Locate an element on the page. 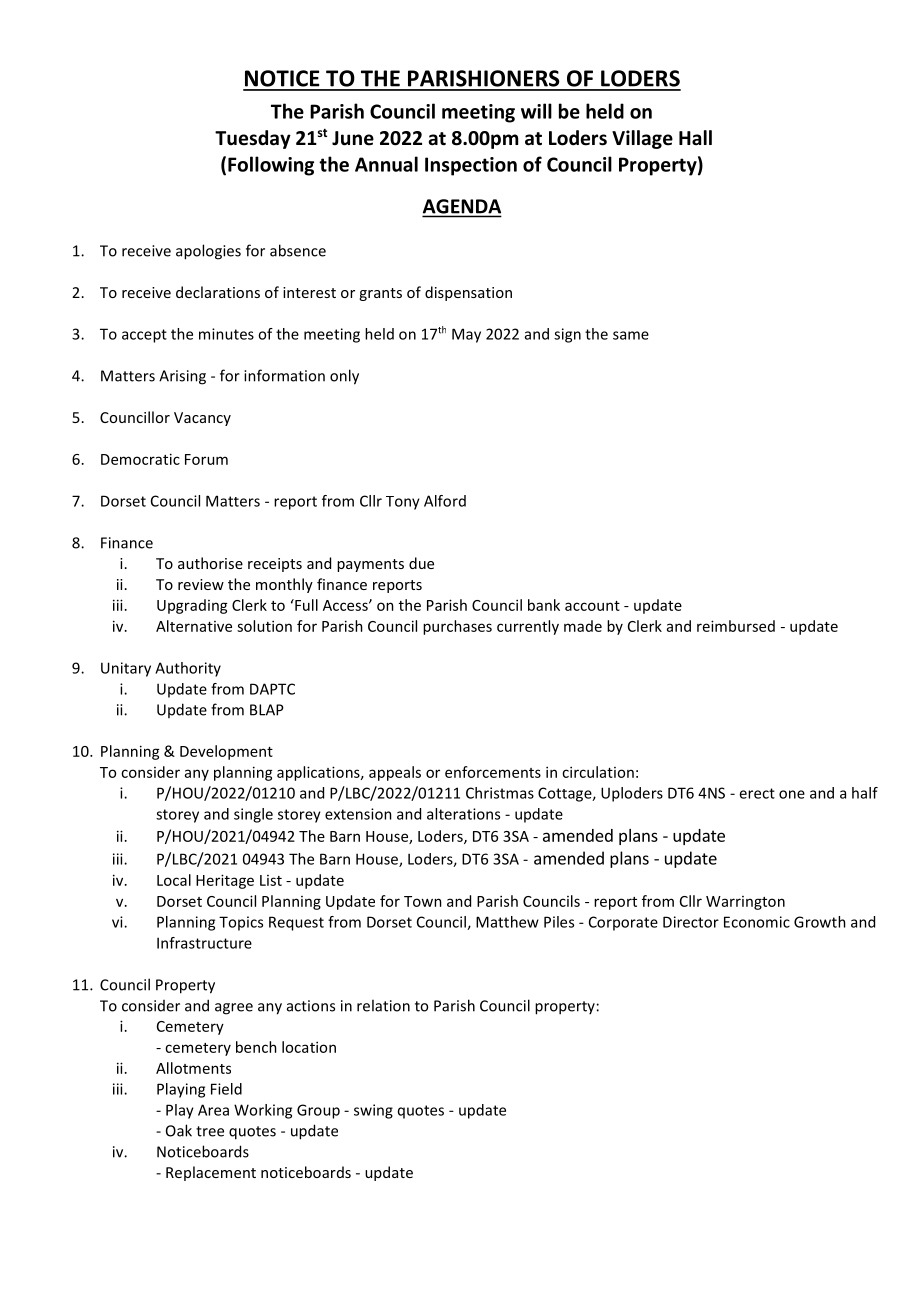  Hall is located at coordinates (695, 138).
